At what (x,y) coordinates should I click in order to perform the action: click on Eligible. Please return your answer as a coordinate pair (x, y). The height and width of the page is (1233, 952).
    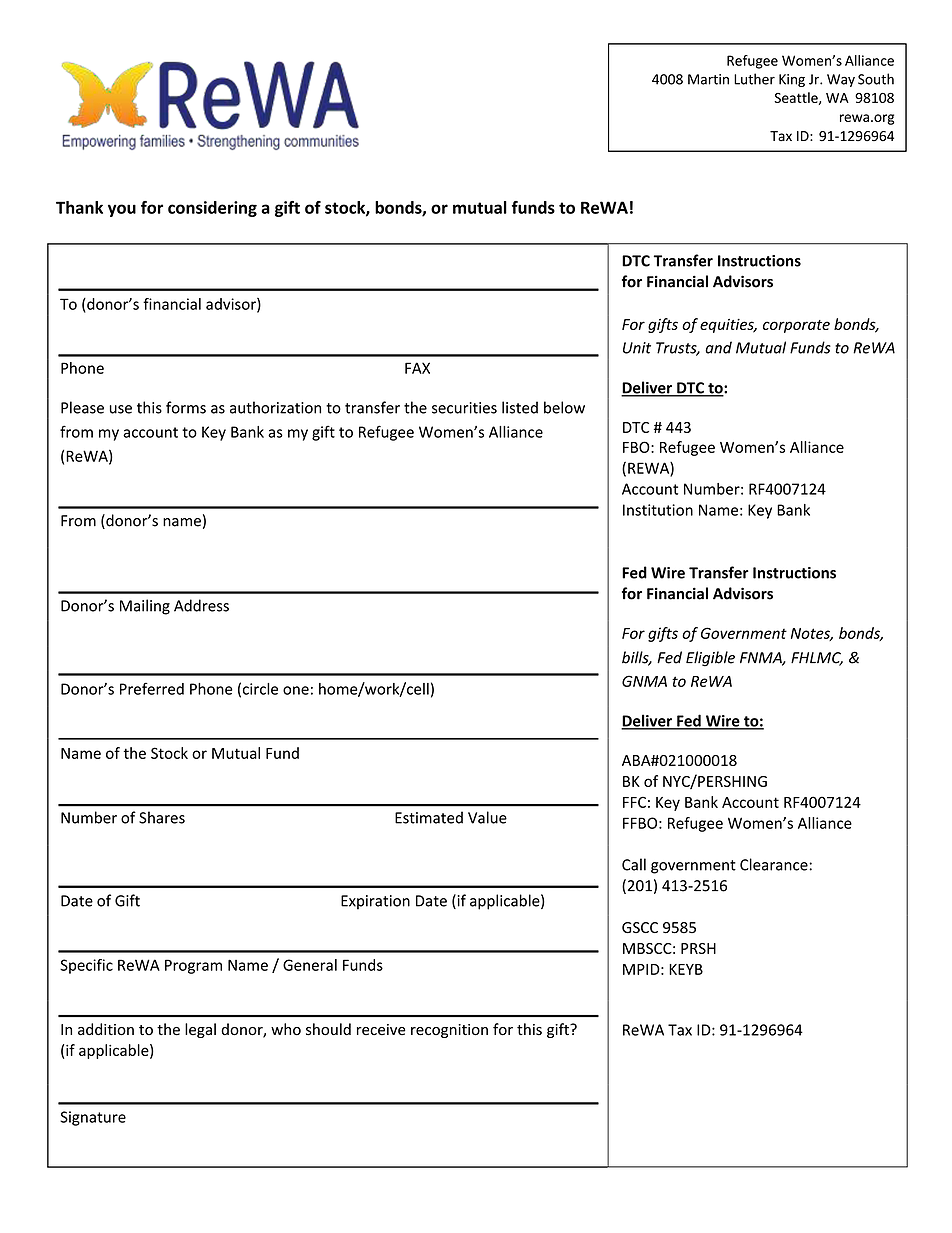
    Looking at the image, I should click on (710, 659).
